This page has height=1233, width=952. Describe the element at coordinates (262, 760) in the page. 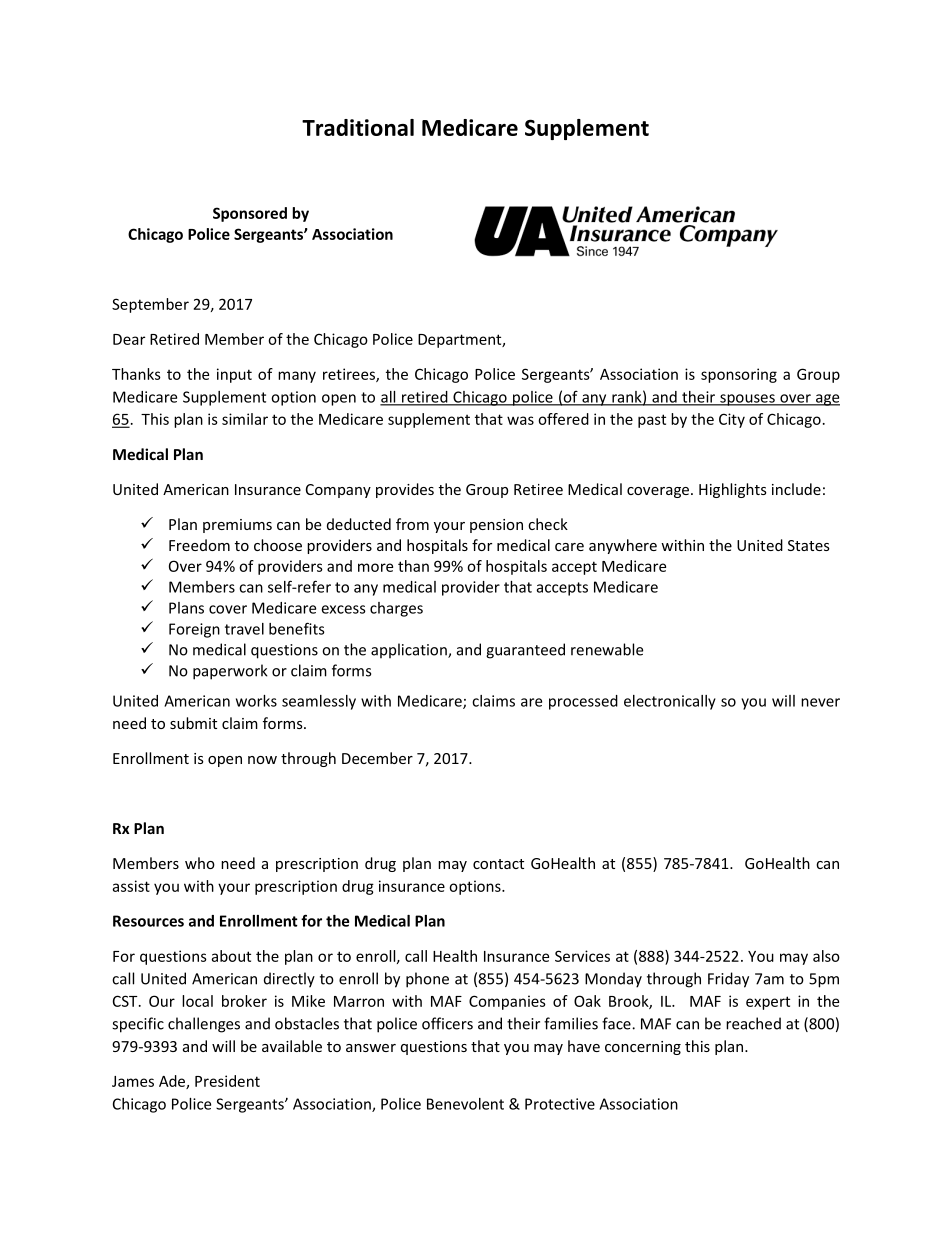

I see `now` at that location.
